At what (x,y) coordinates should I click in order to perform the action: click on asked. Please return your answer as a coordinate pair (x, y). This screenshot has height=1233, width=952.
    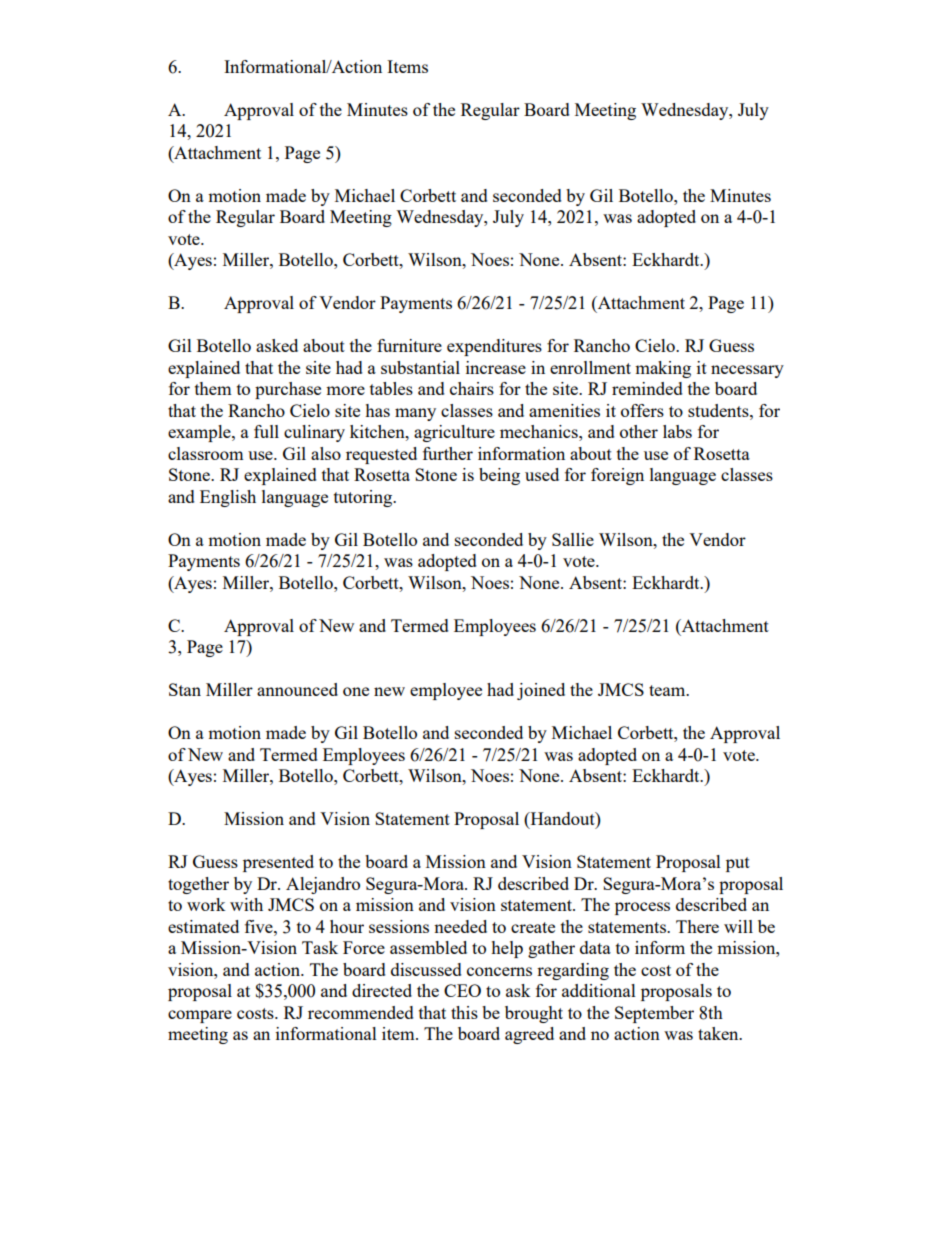
    Looking at the image, I should click on (277, 345).
